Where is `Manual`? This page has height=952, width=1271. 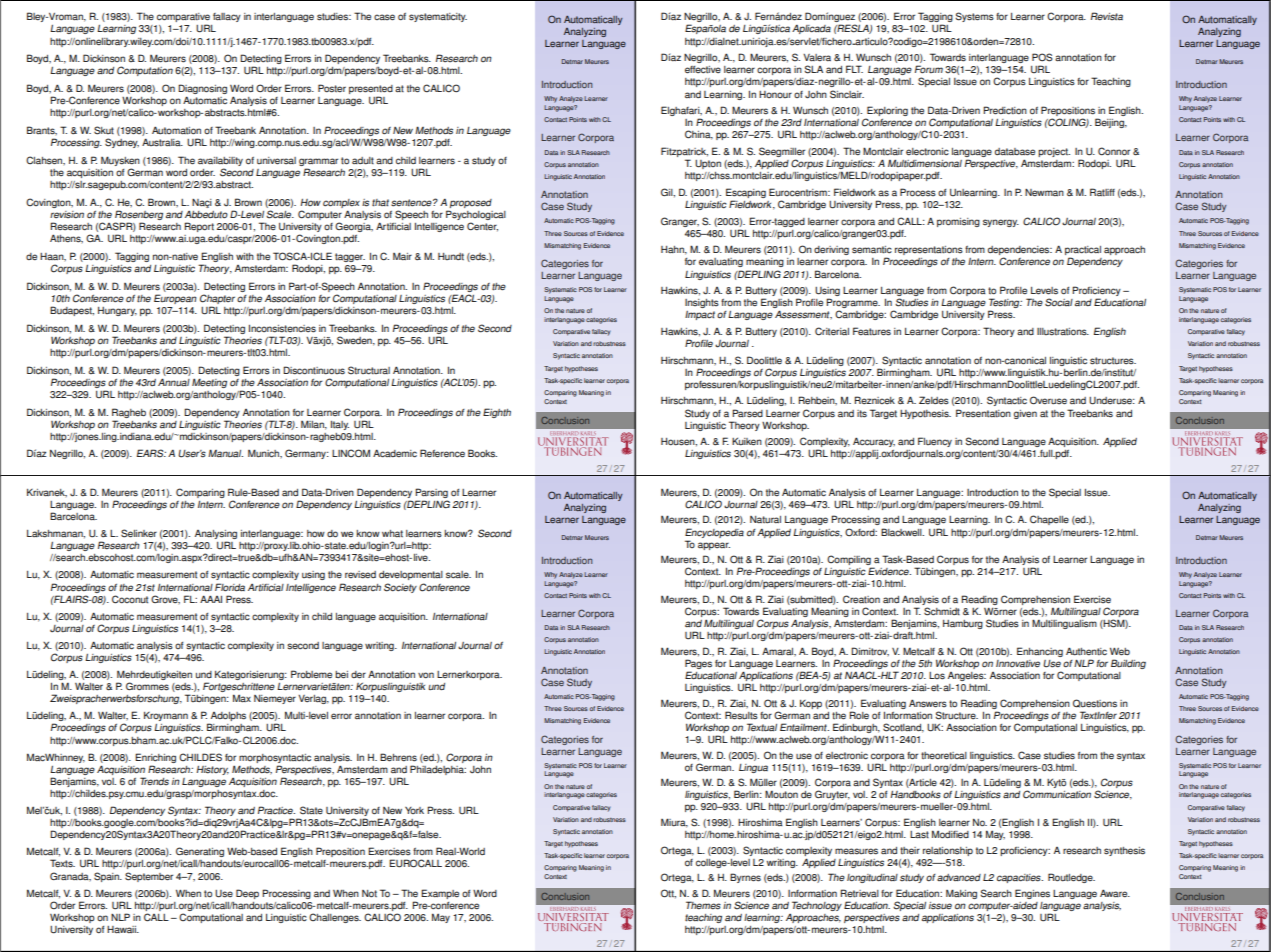 Manual is located at coordinates (225, 453).
